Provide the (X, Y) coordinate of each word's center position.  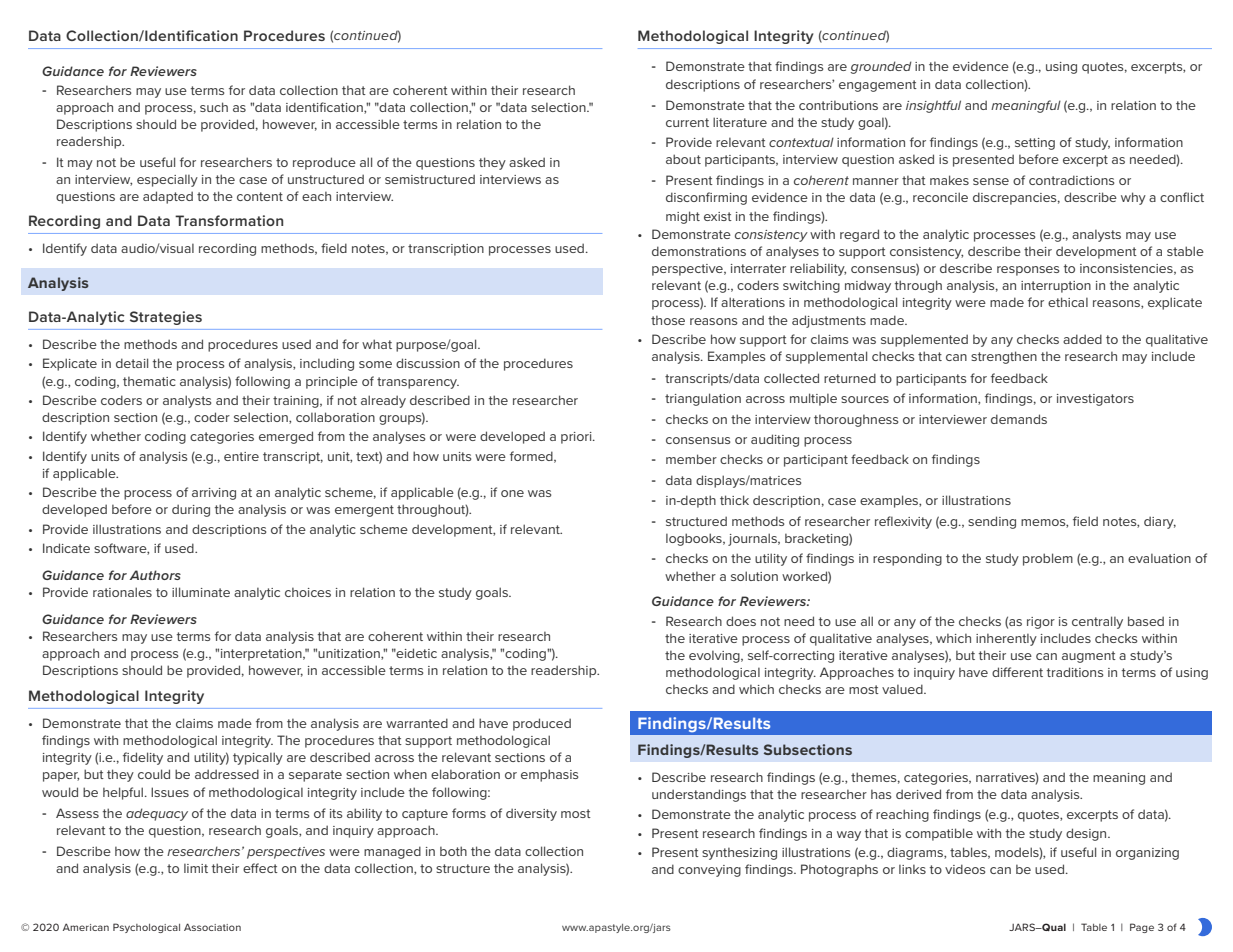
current (687, 122)
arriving (214, 494)
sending (992, 522)
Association (212, 927)
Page (1142, 928)
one (512, 493)
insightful (933, 106)
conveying (709, 871)
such (214, 107)
